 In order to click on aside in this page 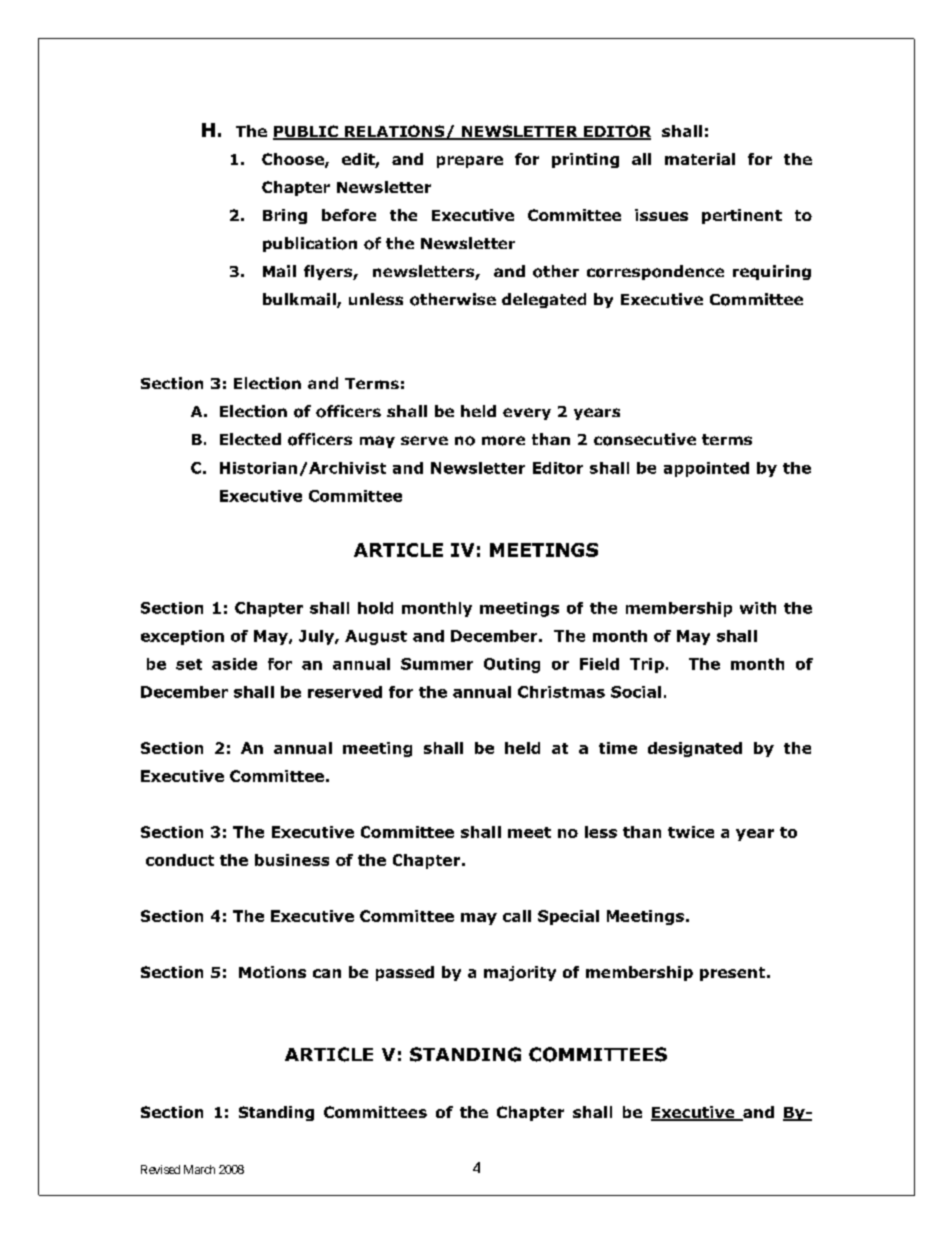, I will do `click(234, 664)`.
